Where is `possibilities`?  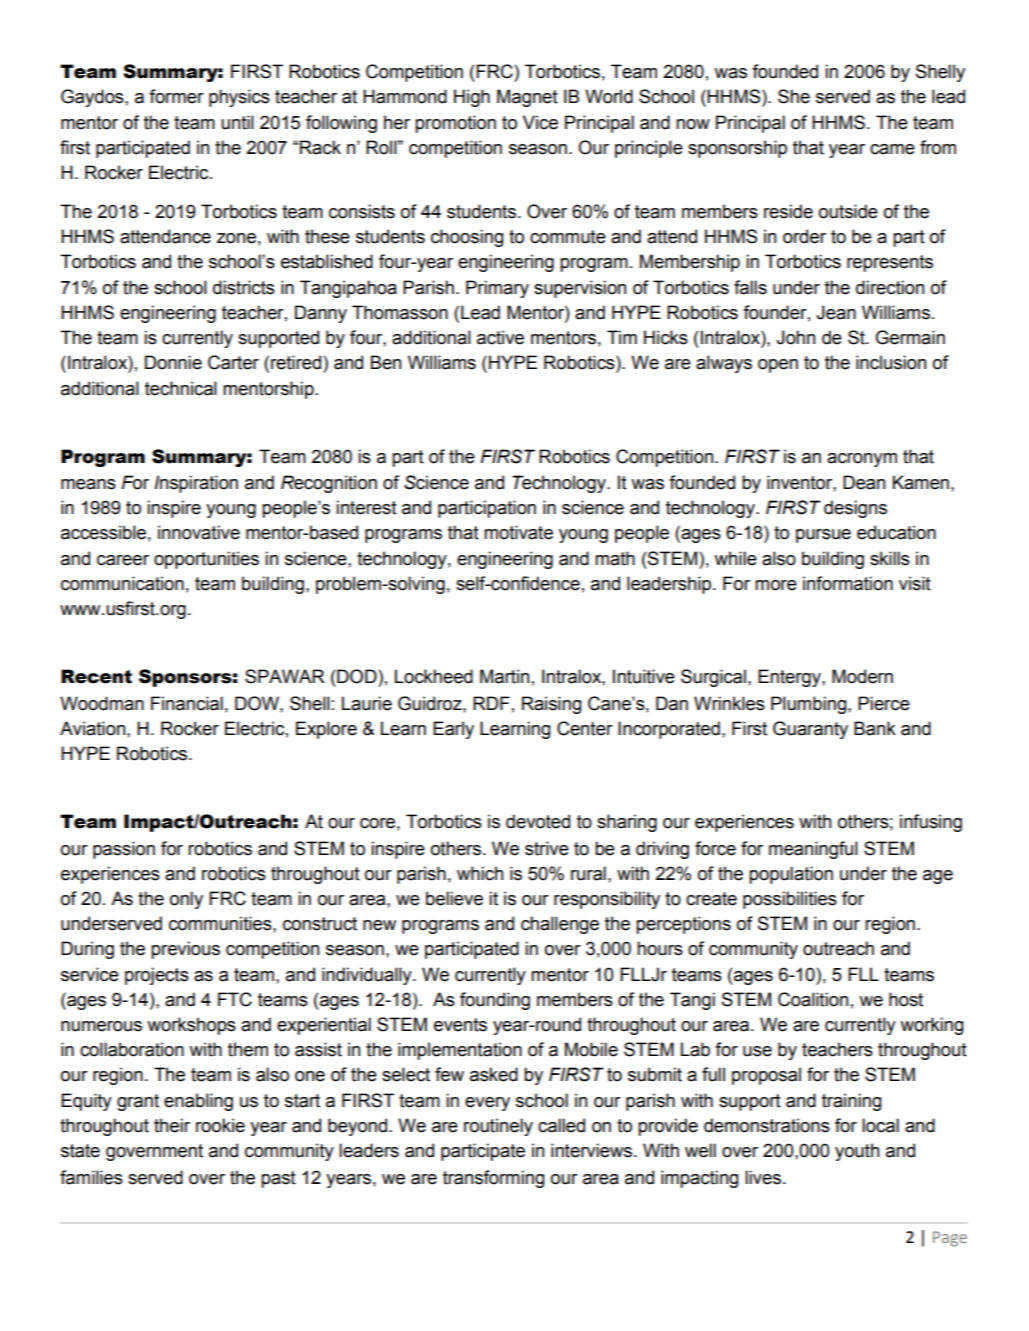
possibilities is located at coordinates (790, 900).
